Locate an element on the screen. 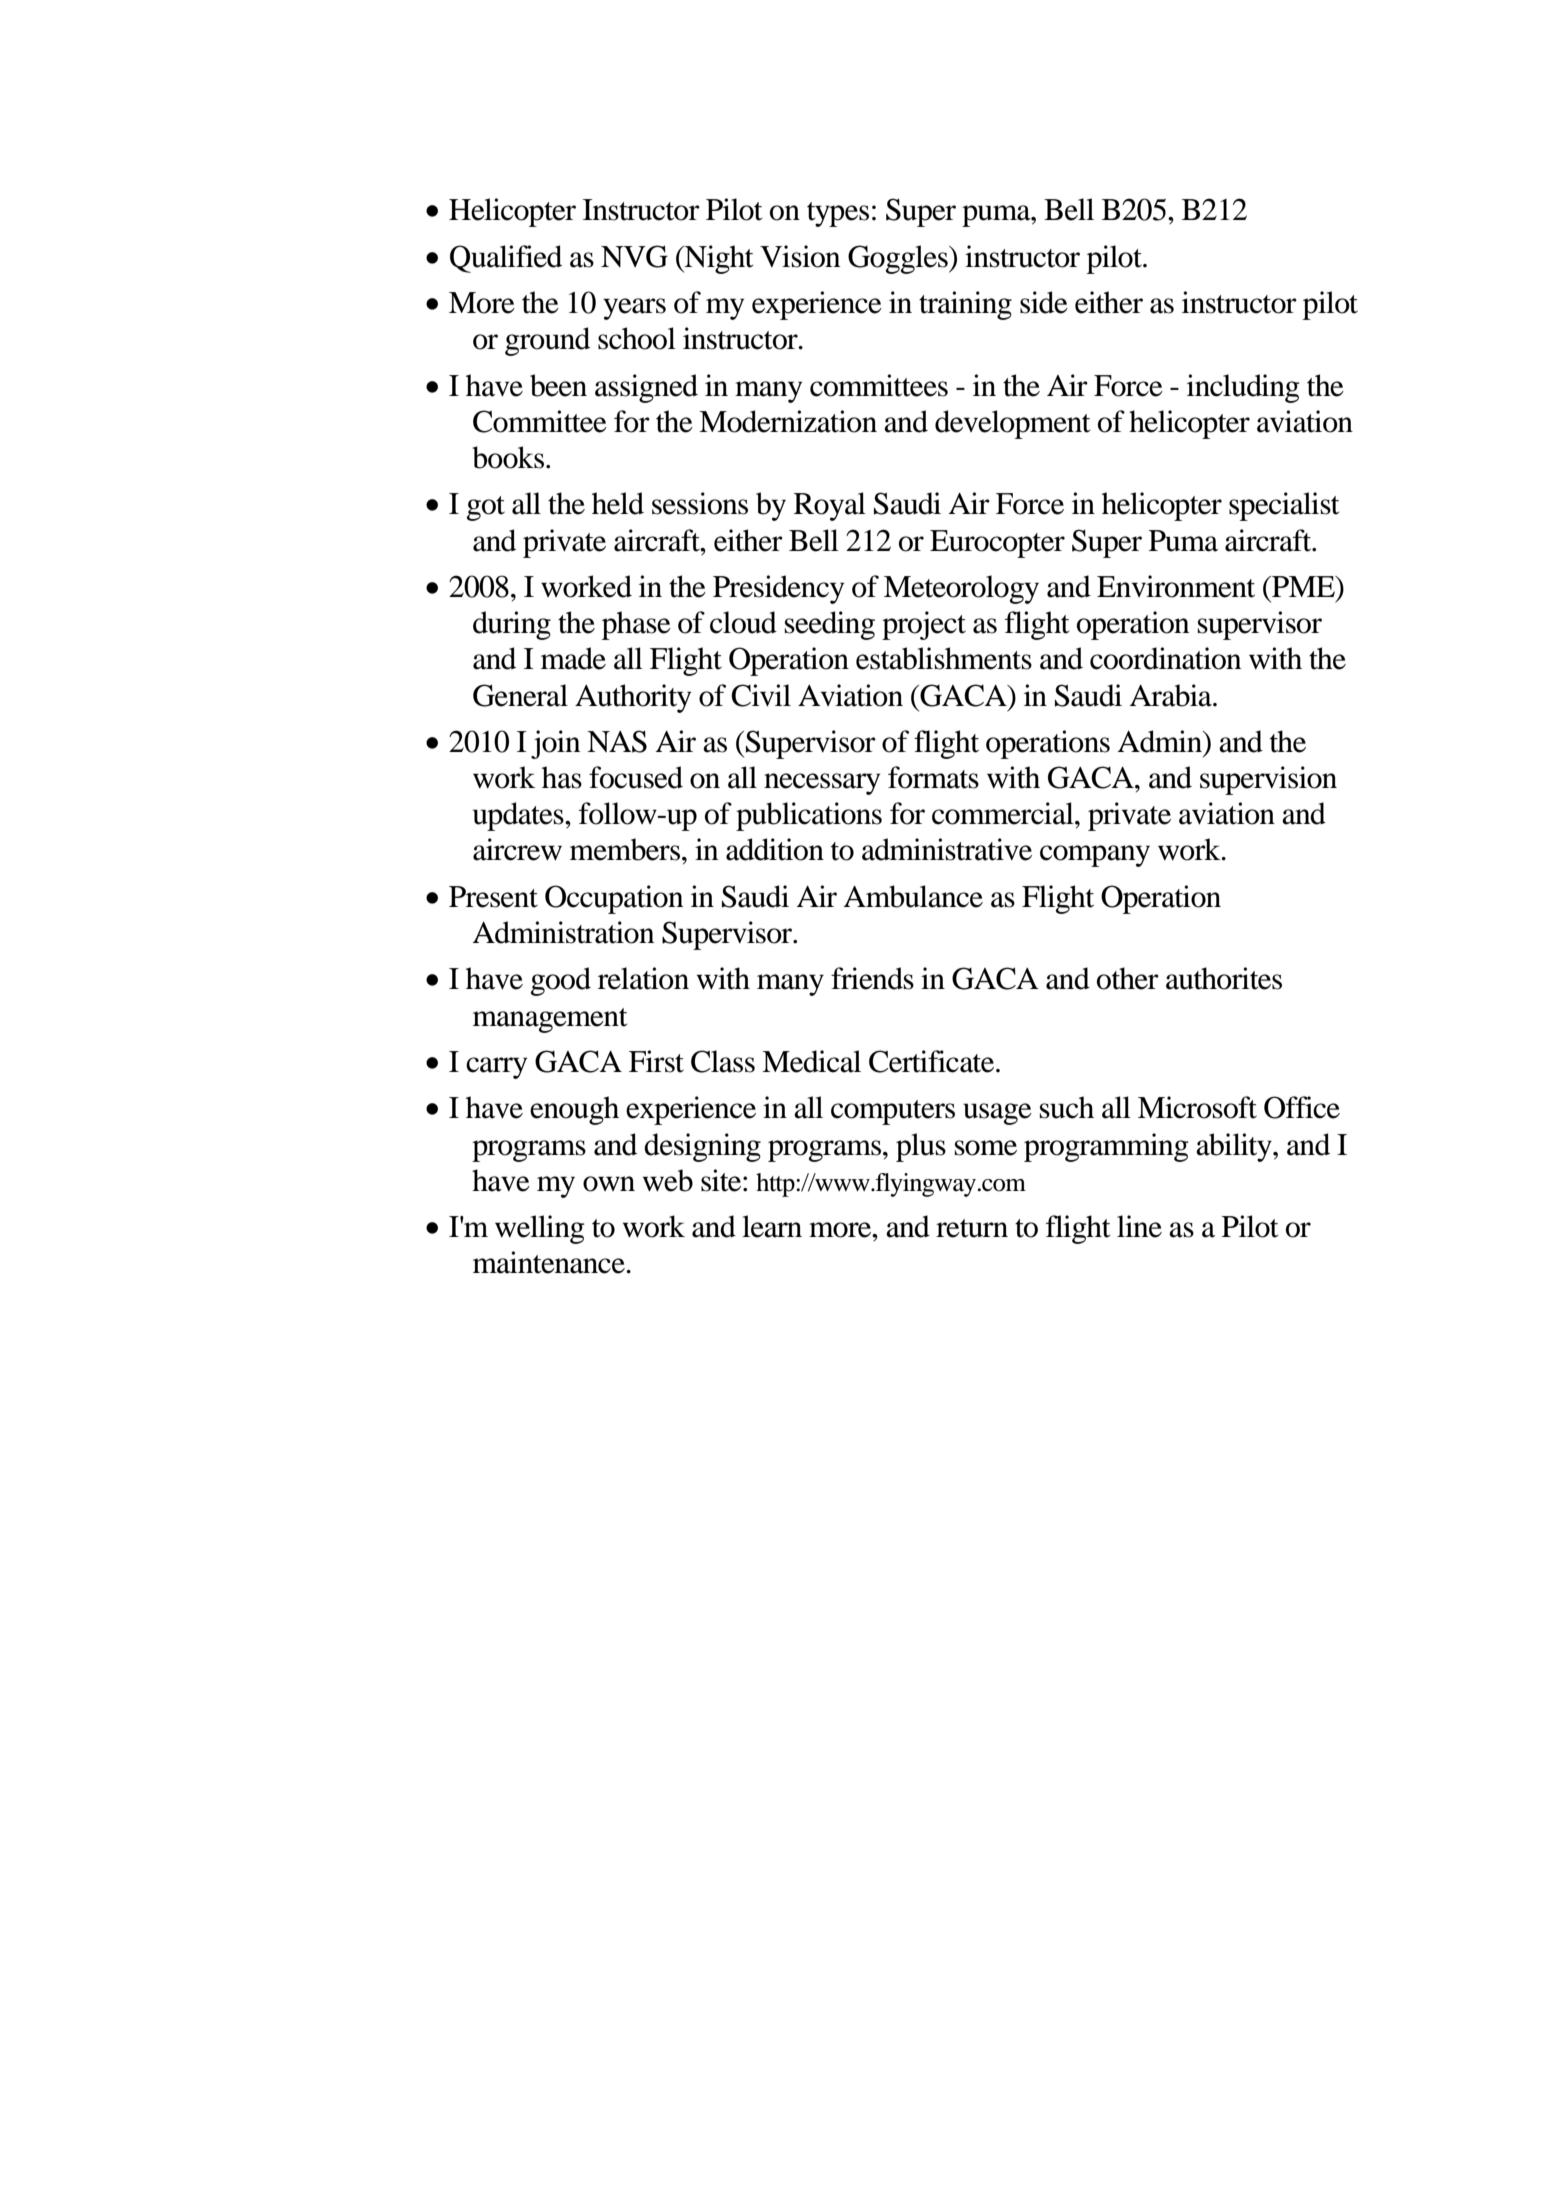 The image size is (1562, 2210). types is located at coordinates (838, 214).
